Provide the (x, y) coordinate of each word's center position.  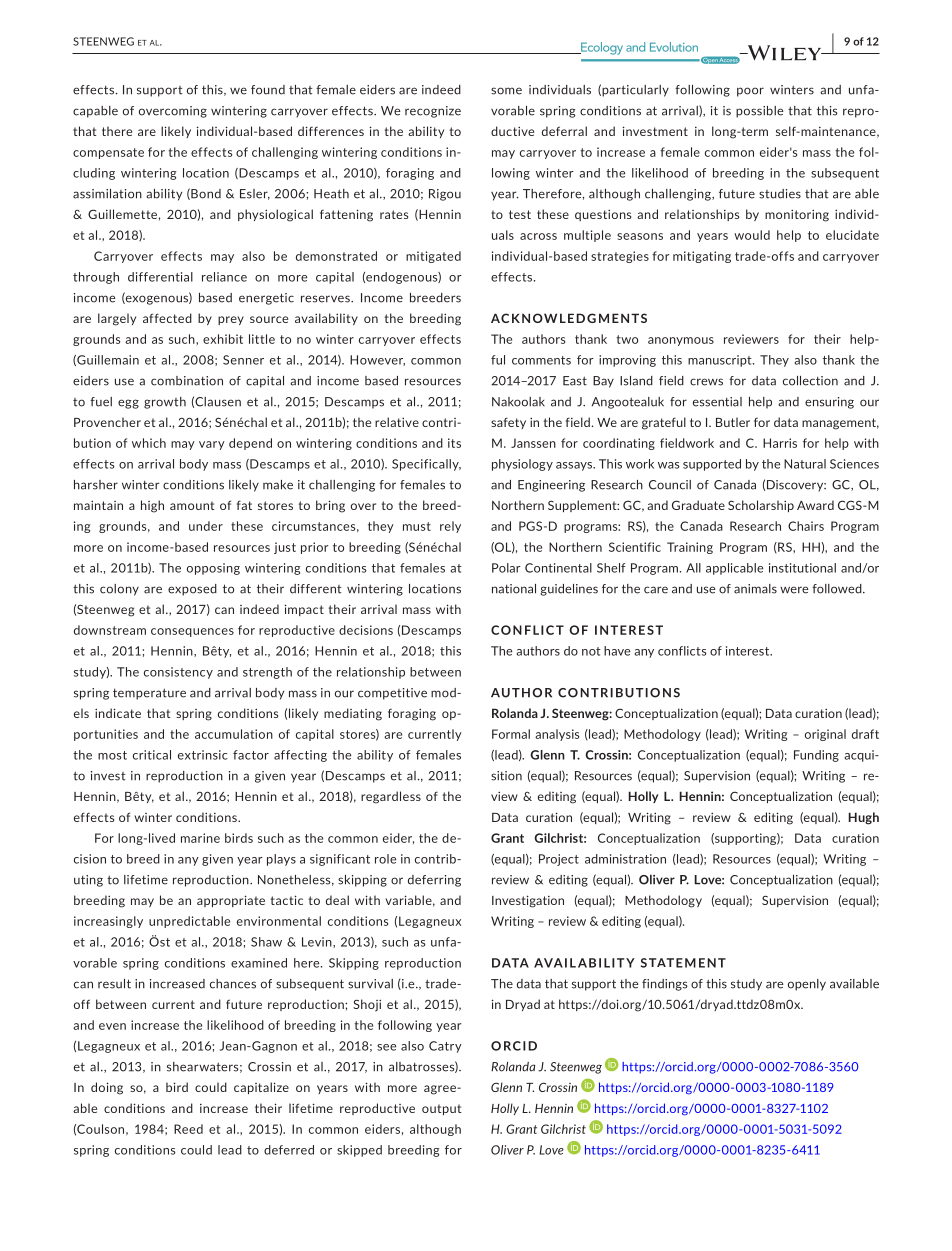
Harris (780, 443)
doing (107, 1088)
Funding (816, 756)
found (268, 90)
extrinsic (203, 755)
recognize (433, 112)
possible (759, 112)
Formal (511, 734)
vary (212, 445)
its (454, 443)
